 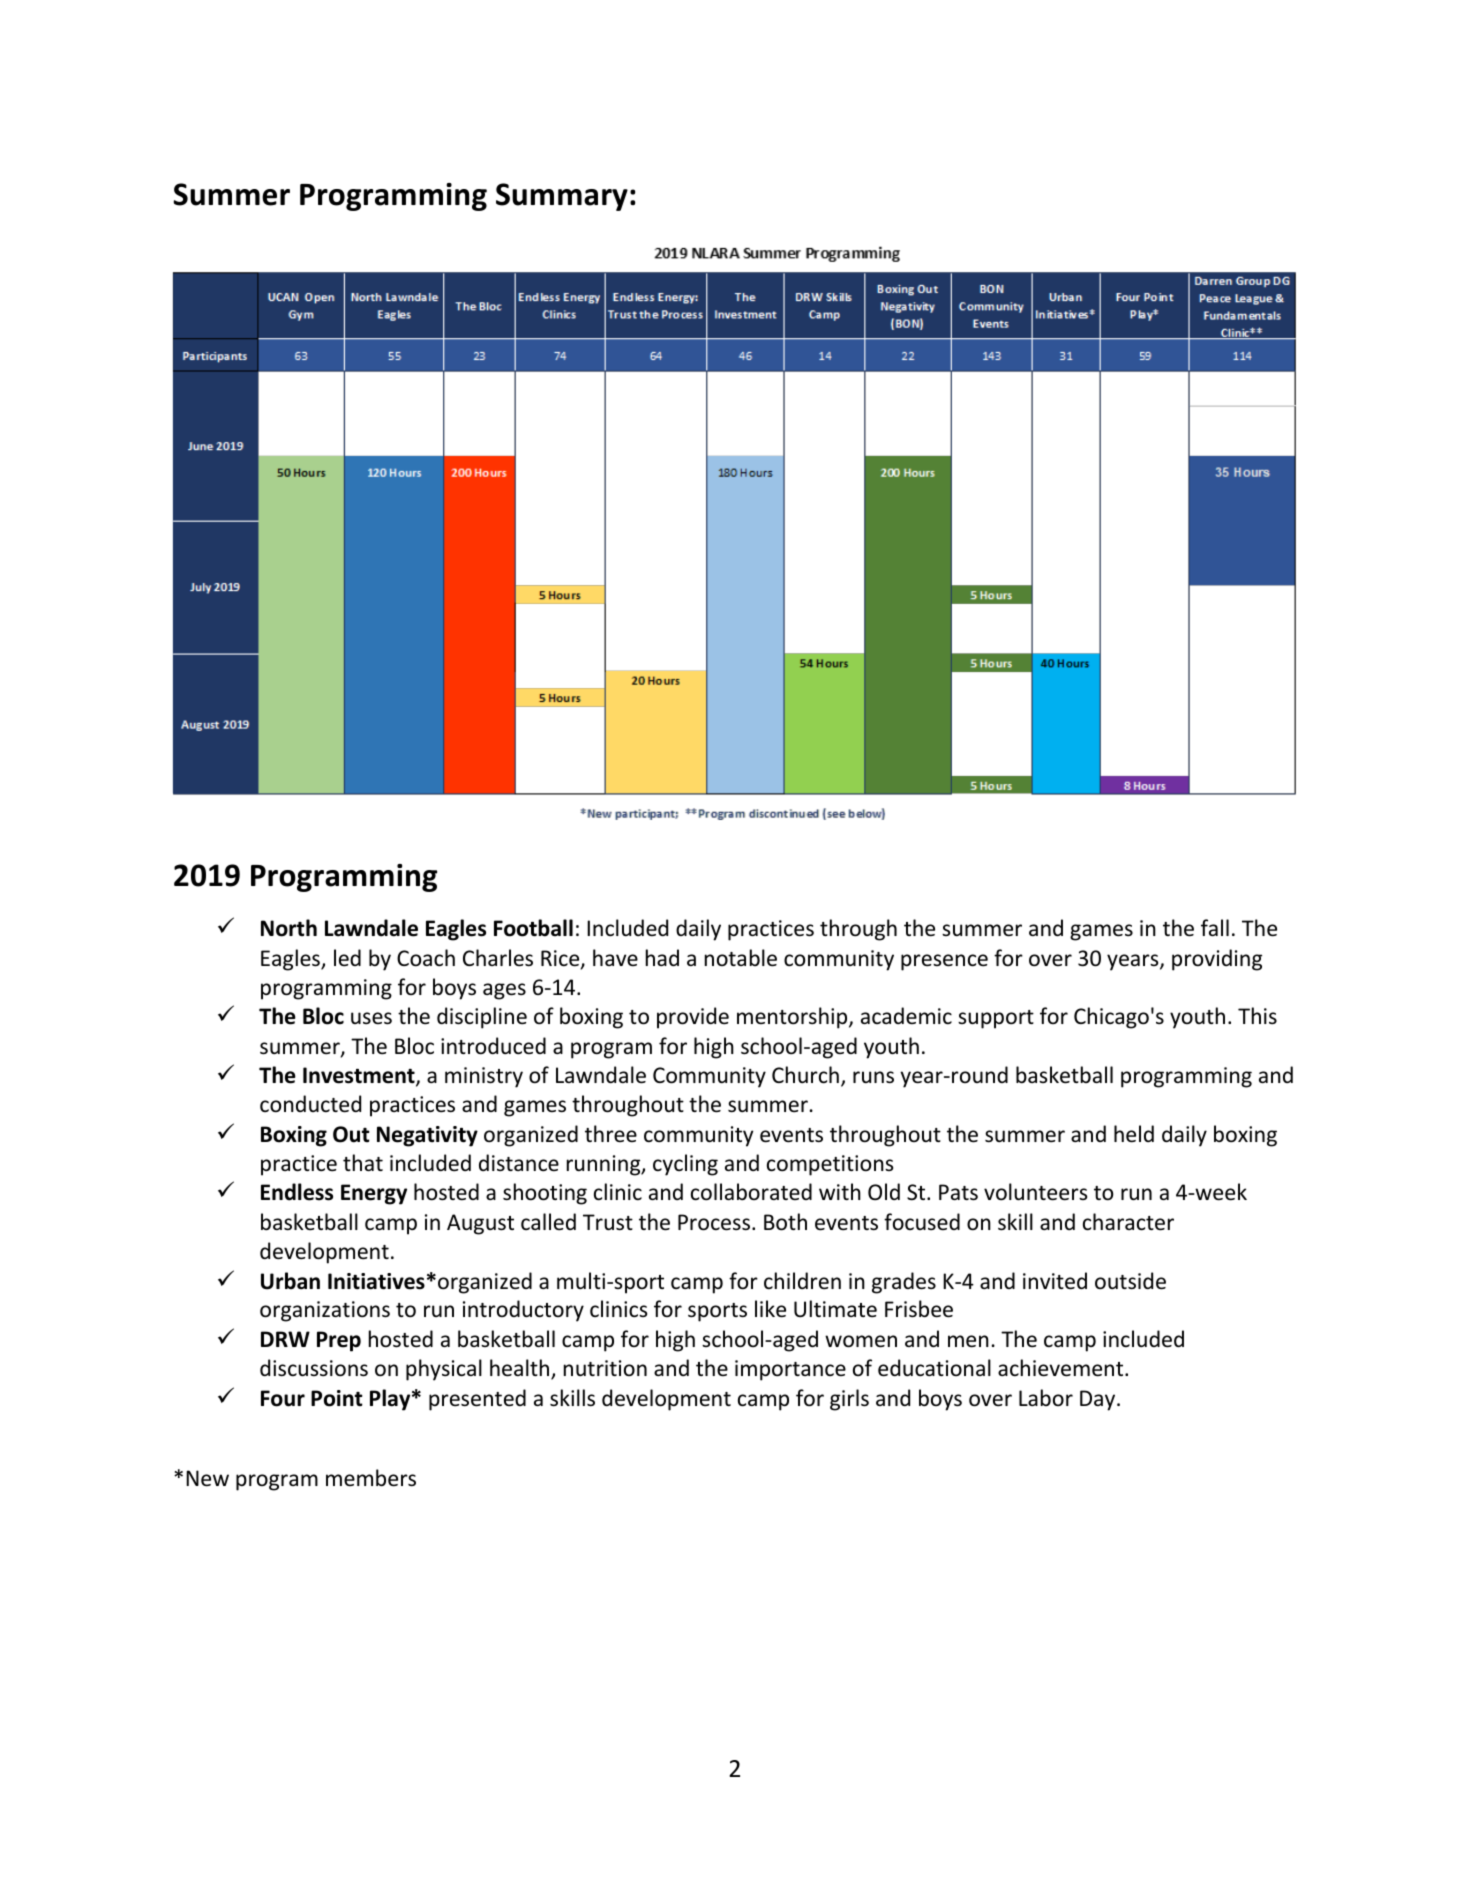 I want to click on Point, so click(x=337, y=1398).
